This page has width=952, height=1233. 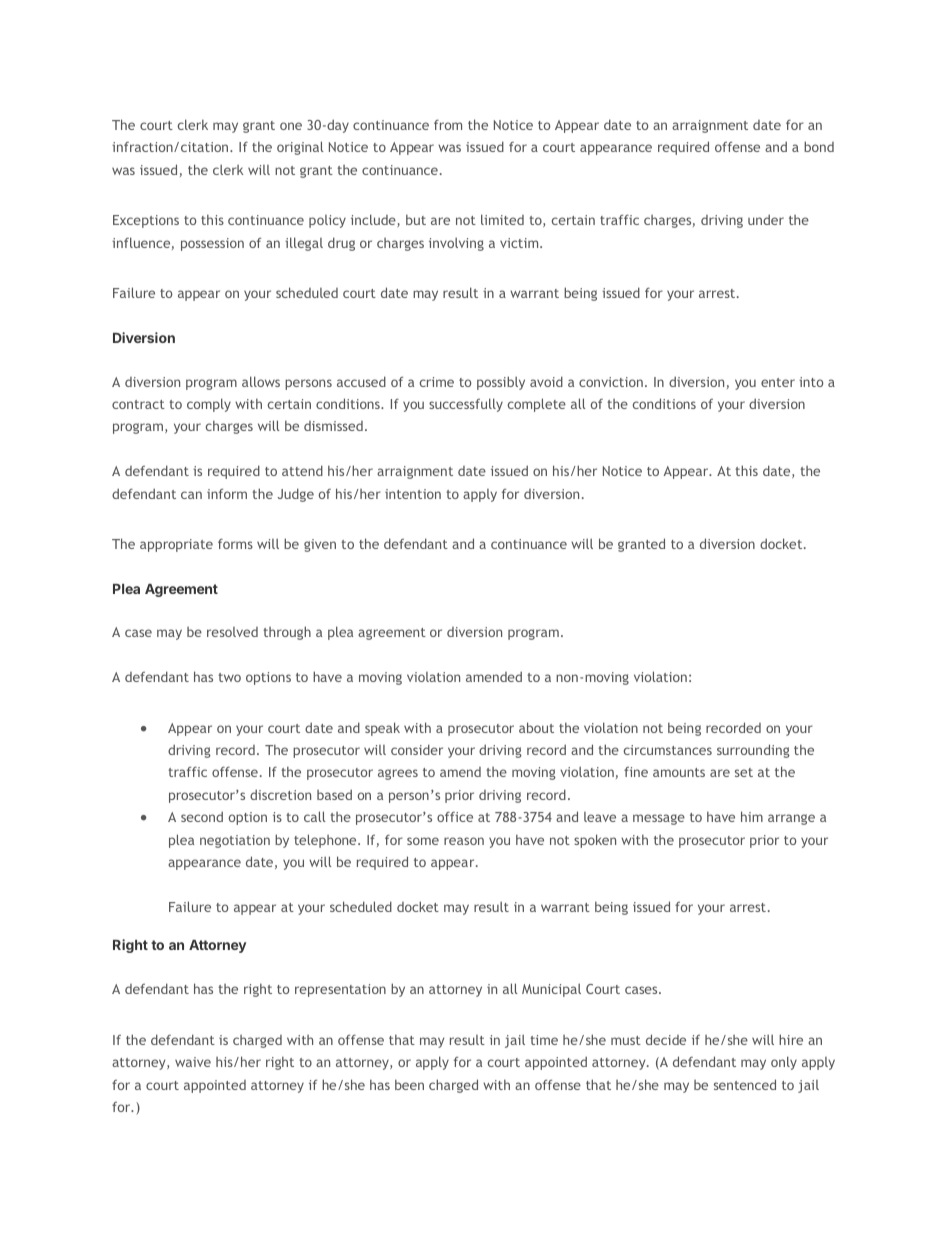 I want to click on original, so click(x=300, y=148).
